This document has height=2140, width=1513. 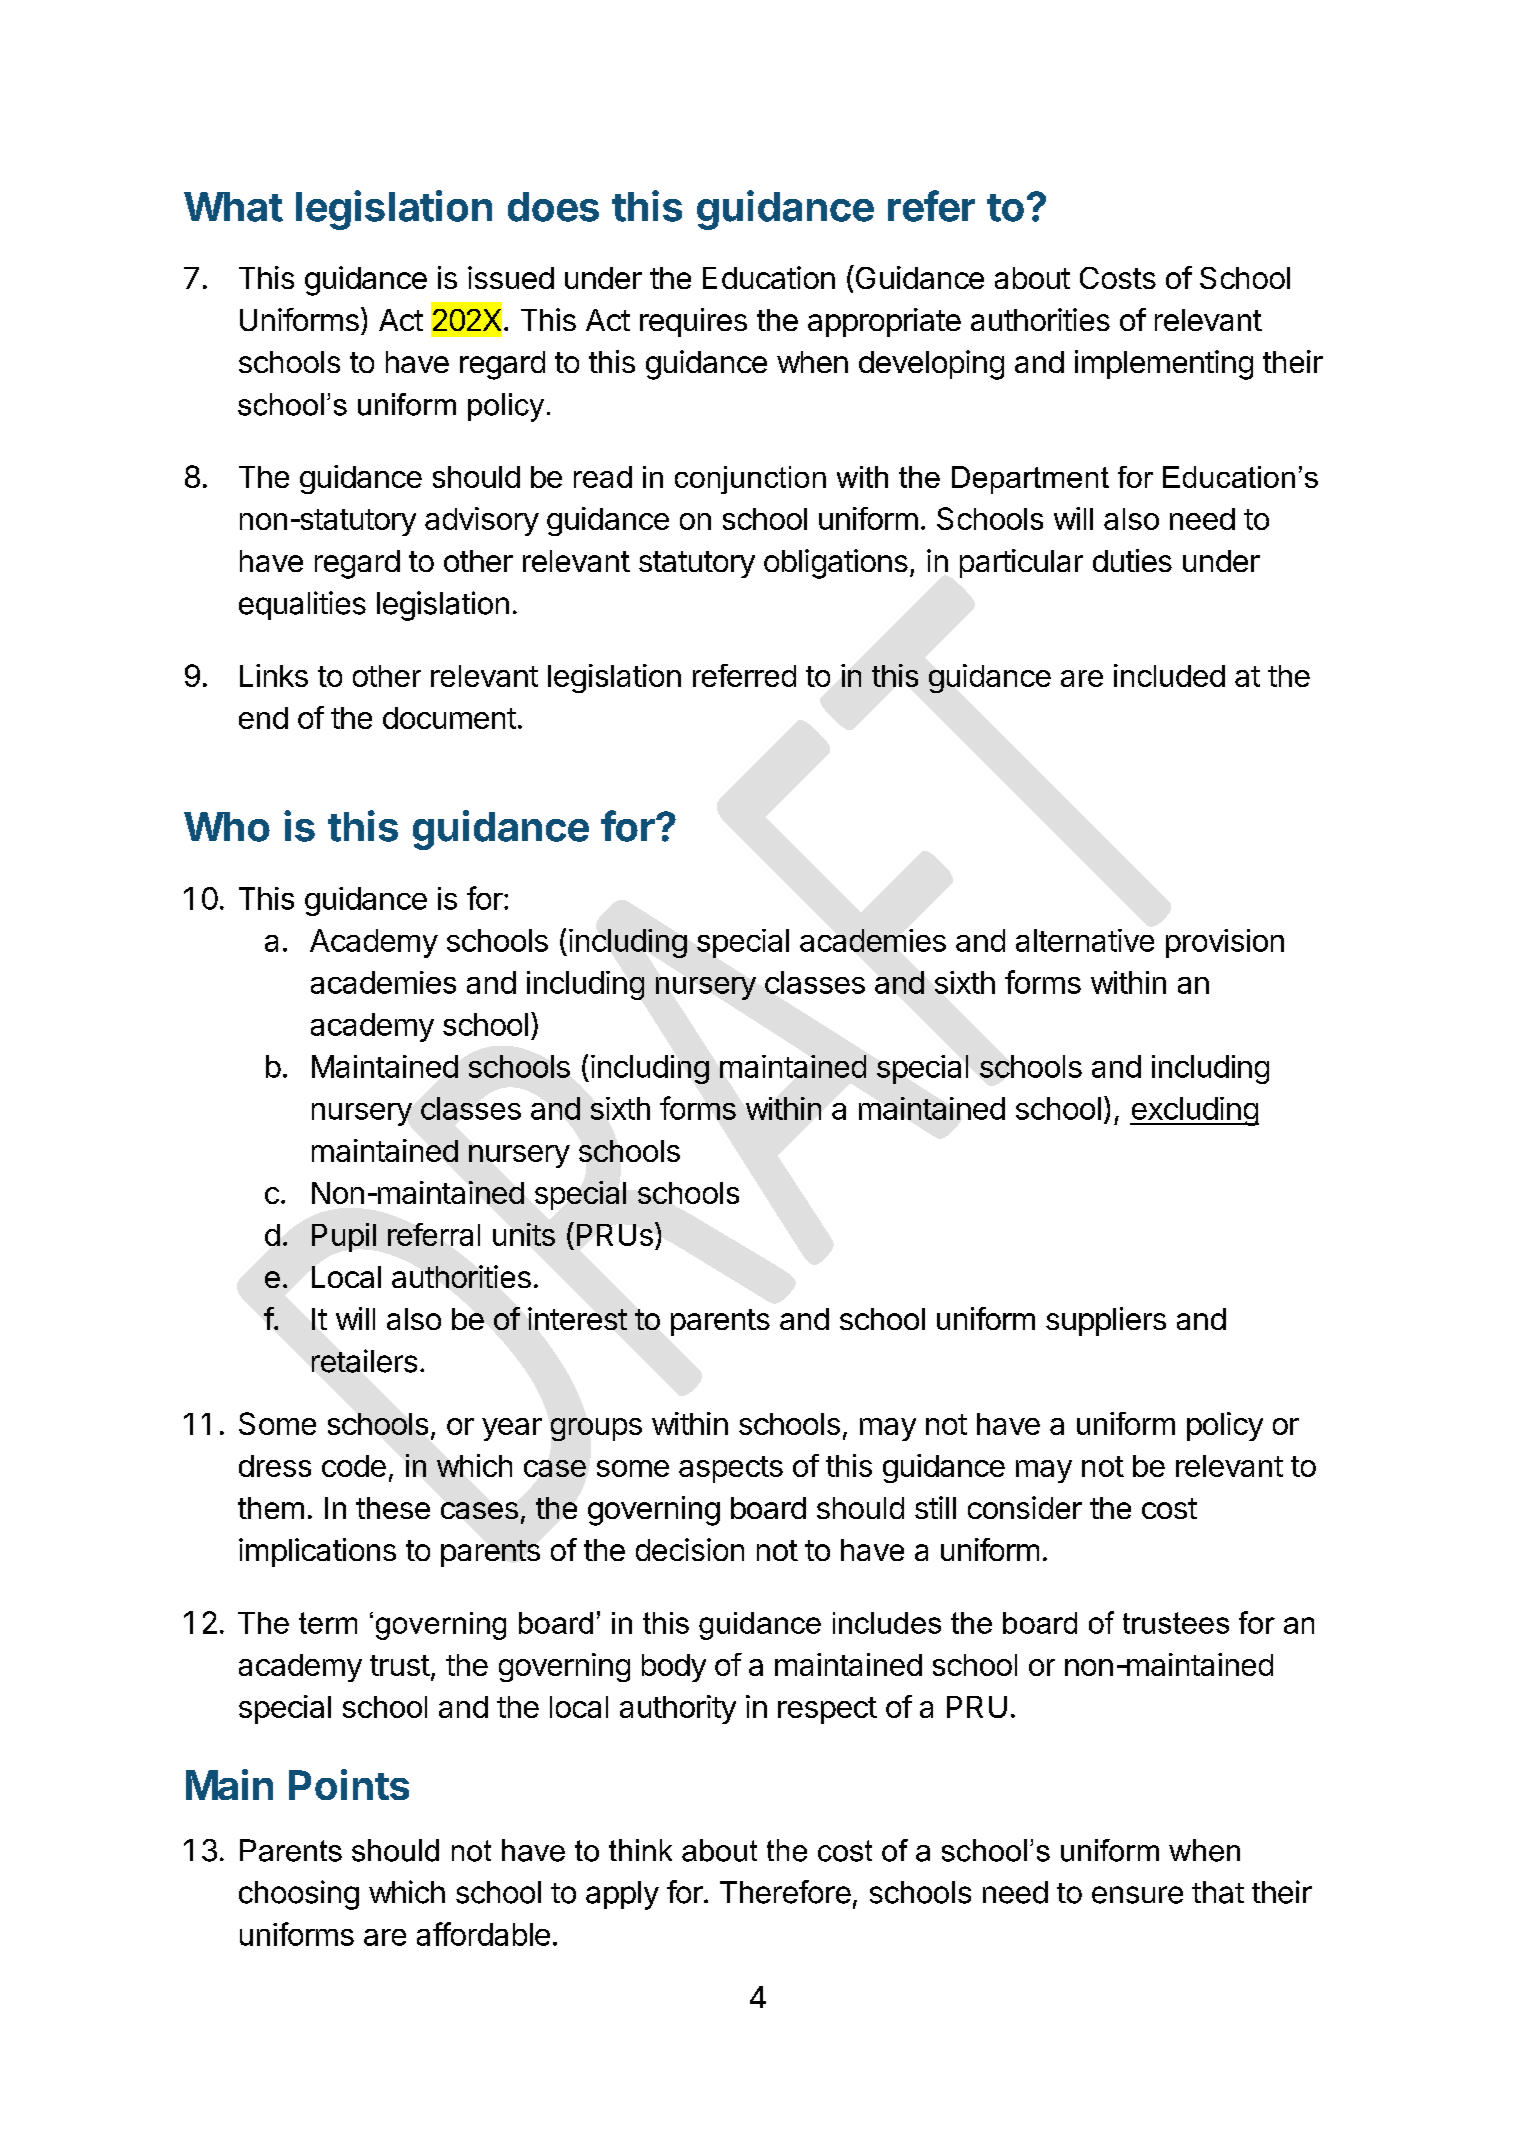 What do you see at coordinates (785, 1892) in the document?
I see `Therefore` at bounding box center [785, 1892].
